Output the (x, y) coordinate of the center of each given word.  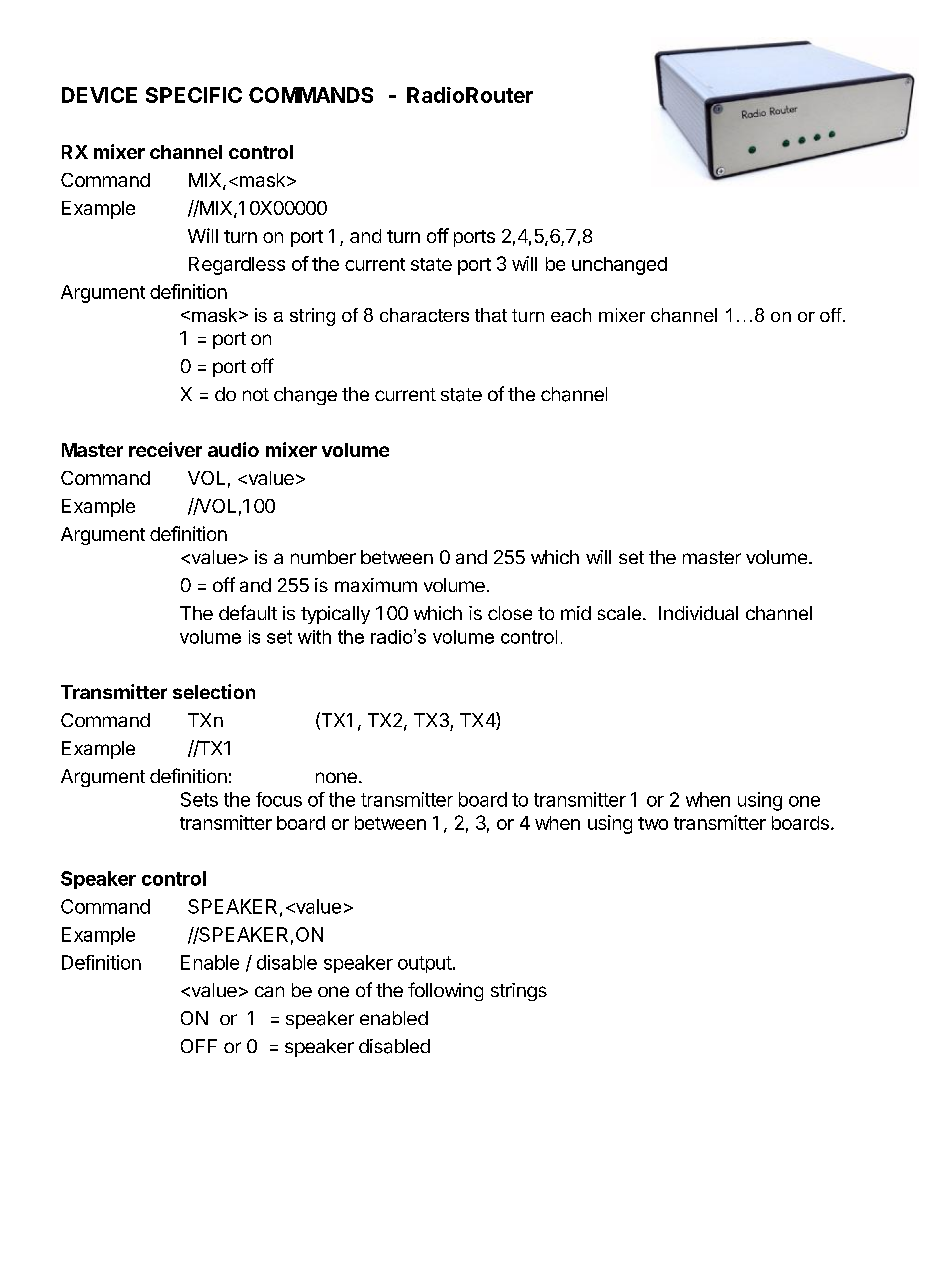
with (314, 637)
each (571, 315)
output (425, 964)
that (491, 315)
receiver (165, 449)
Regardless (237, 266)
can (269, 991)
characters (424, 315)
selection (214, 691)
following (445, 991)
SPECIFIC (194, 95)
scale (619, 613)
